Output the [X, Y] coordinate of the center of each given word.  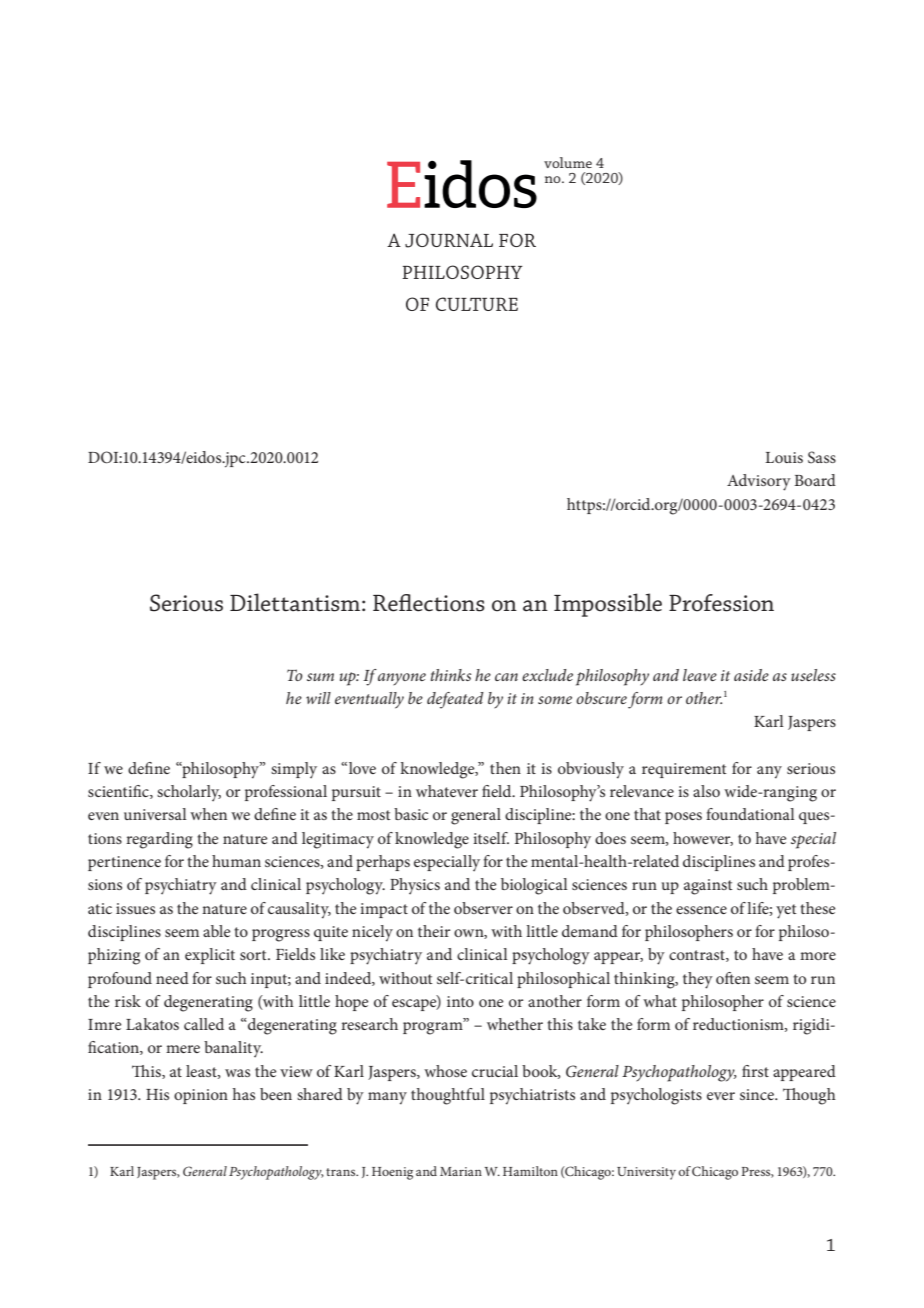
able [217, 931]
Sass [822, 457]
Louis [784, 457]
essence [701, 910]
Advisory [759, 482]
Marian [461, 1171]
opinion [201, 1096]
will [318, 698]
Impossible [608, 605]
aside [751, 675]
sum [320, 677]
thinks [451, 675]
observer [483, 908]
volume [568, 162]
